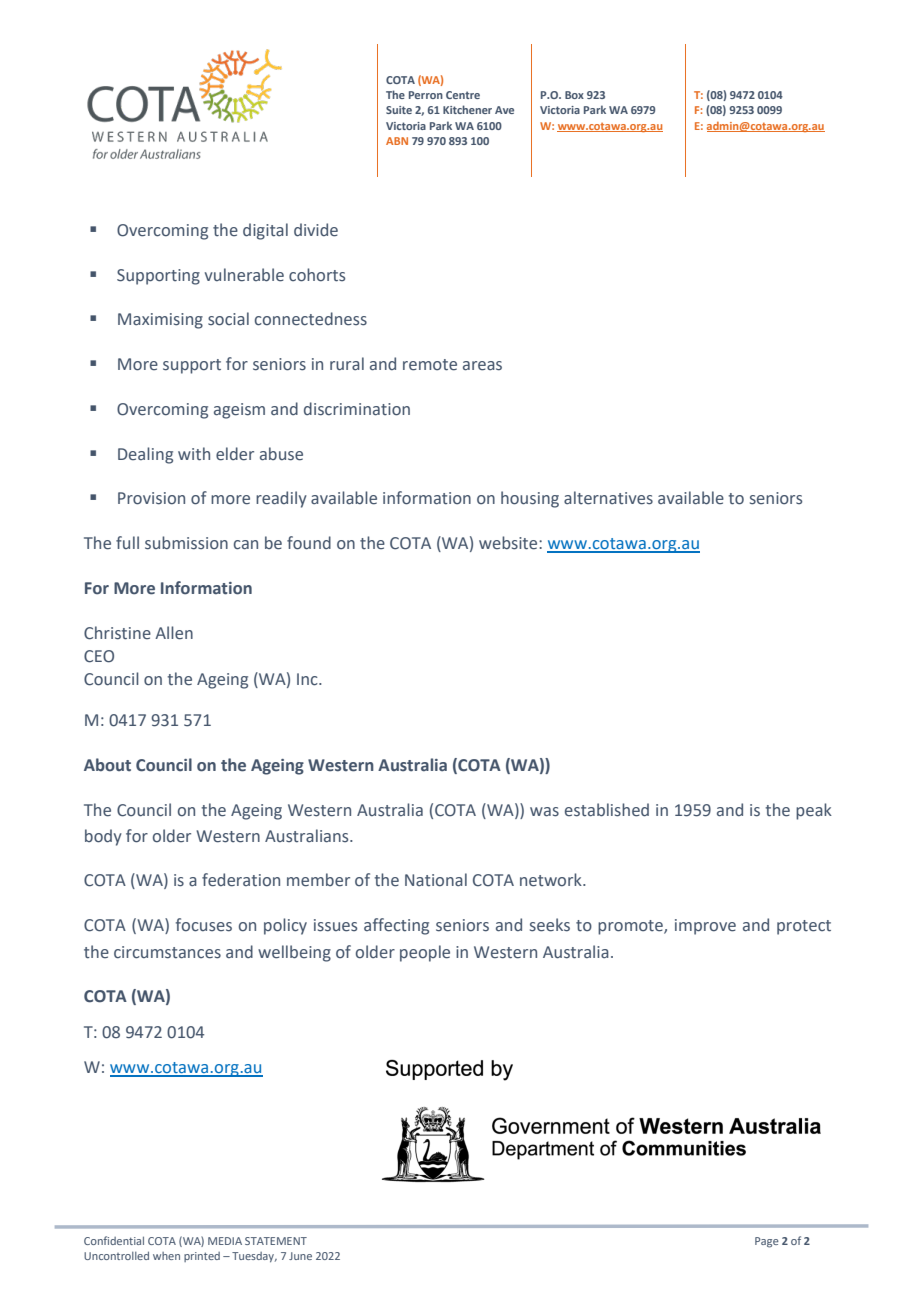 The width and height of the image is (924, 1308). Describe the element at coordinates (166, 1256) in the image. I see `when` at that location.
